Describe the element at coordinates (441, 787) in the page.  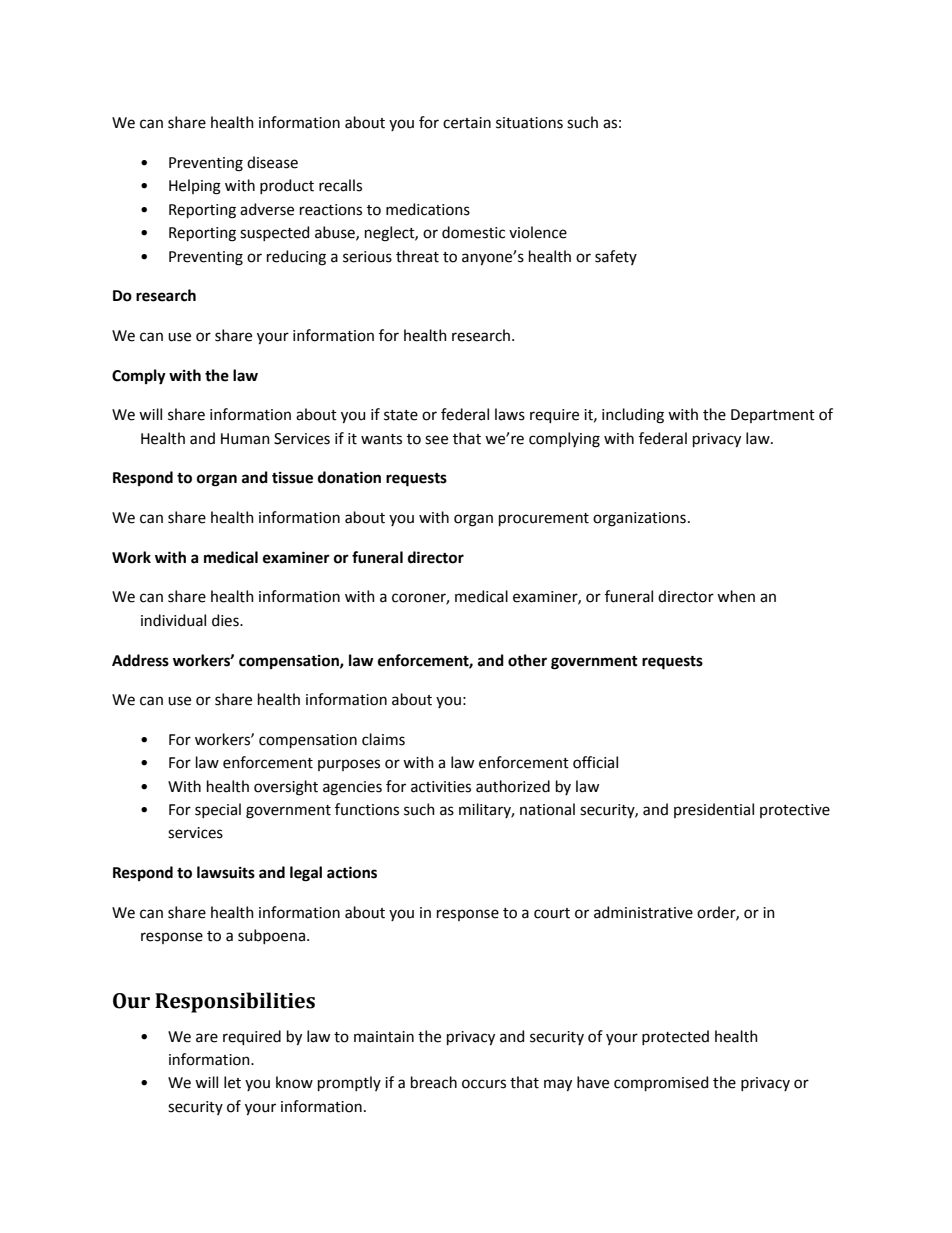
I see `activities` at that location.
